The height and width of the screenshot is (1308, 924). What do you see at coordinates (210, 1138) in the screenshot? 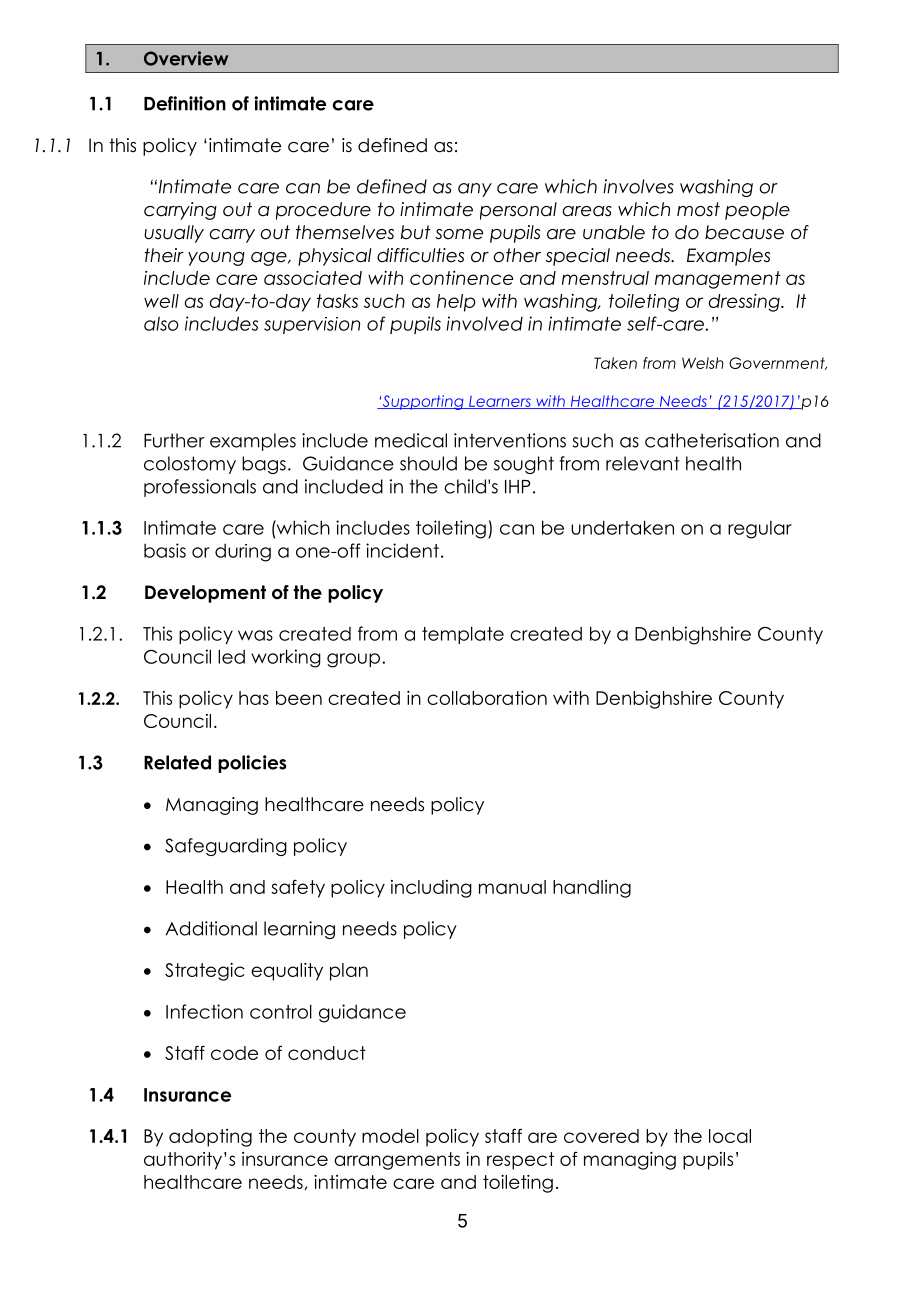
I see `adopting` at bounding box center [210, 1138].
